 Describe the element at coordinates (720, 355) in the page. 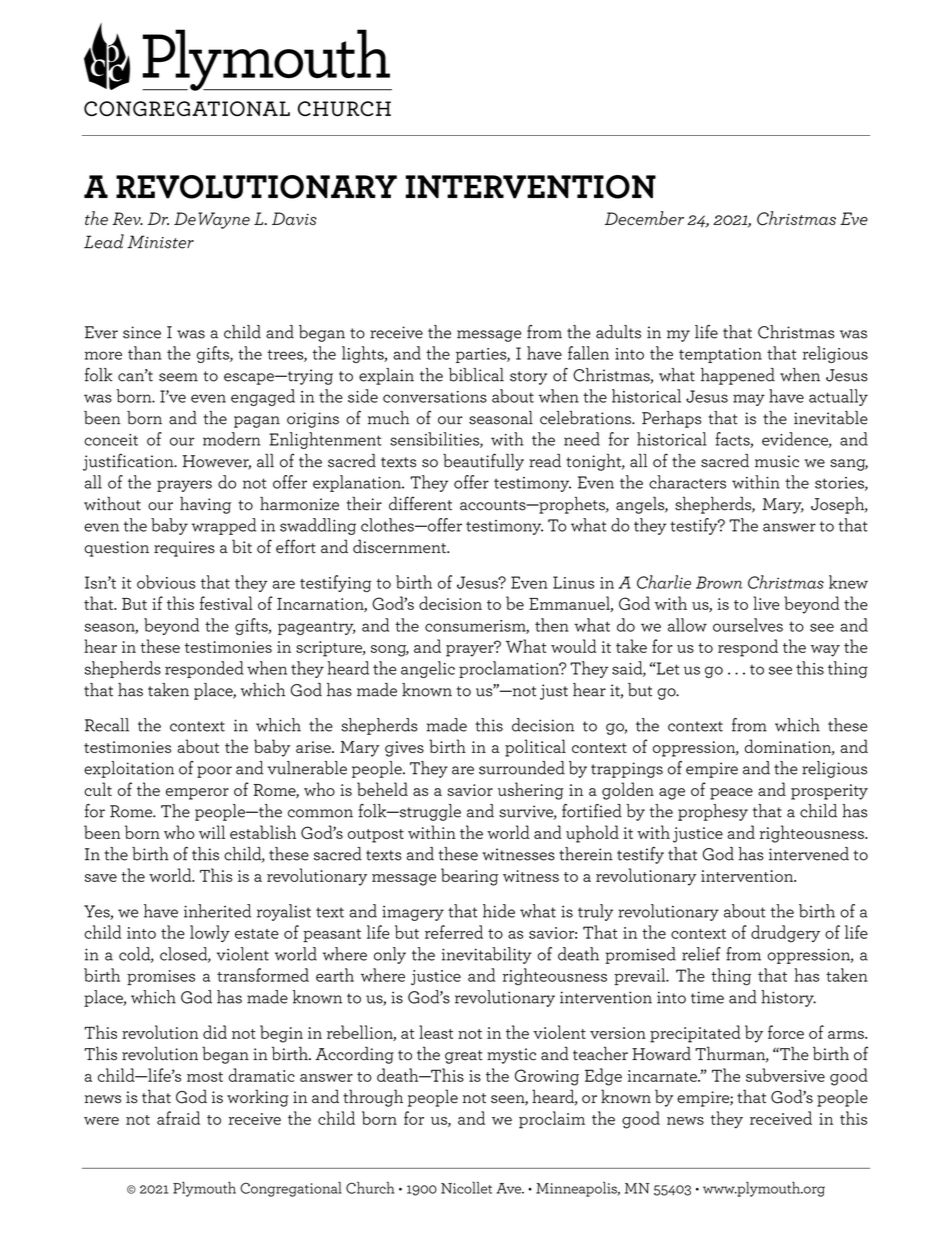

I see `temptation` at that location.
